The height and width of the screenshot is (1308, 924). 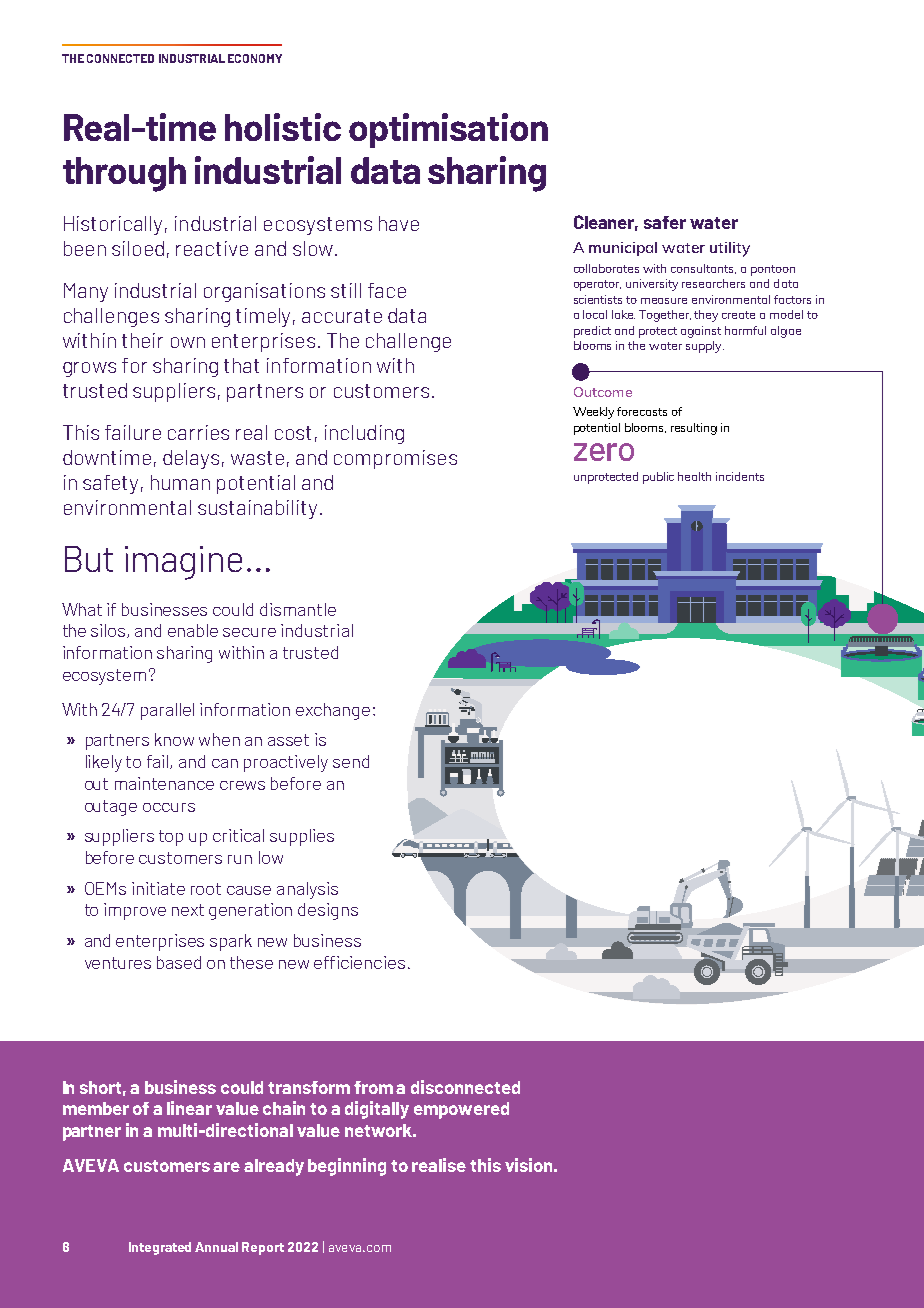 What do you see at coordinates (193, 630) in the screenshot?
I see `enable` at bounding box center [193, 630].
